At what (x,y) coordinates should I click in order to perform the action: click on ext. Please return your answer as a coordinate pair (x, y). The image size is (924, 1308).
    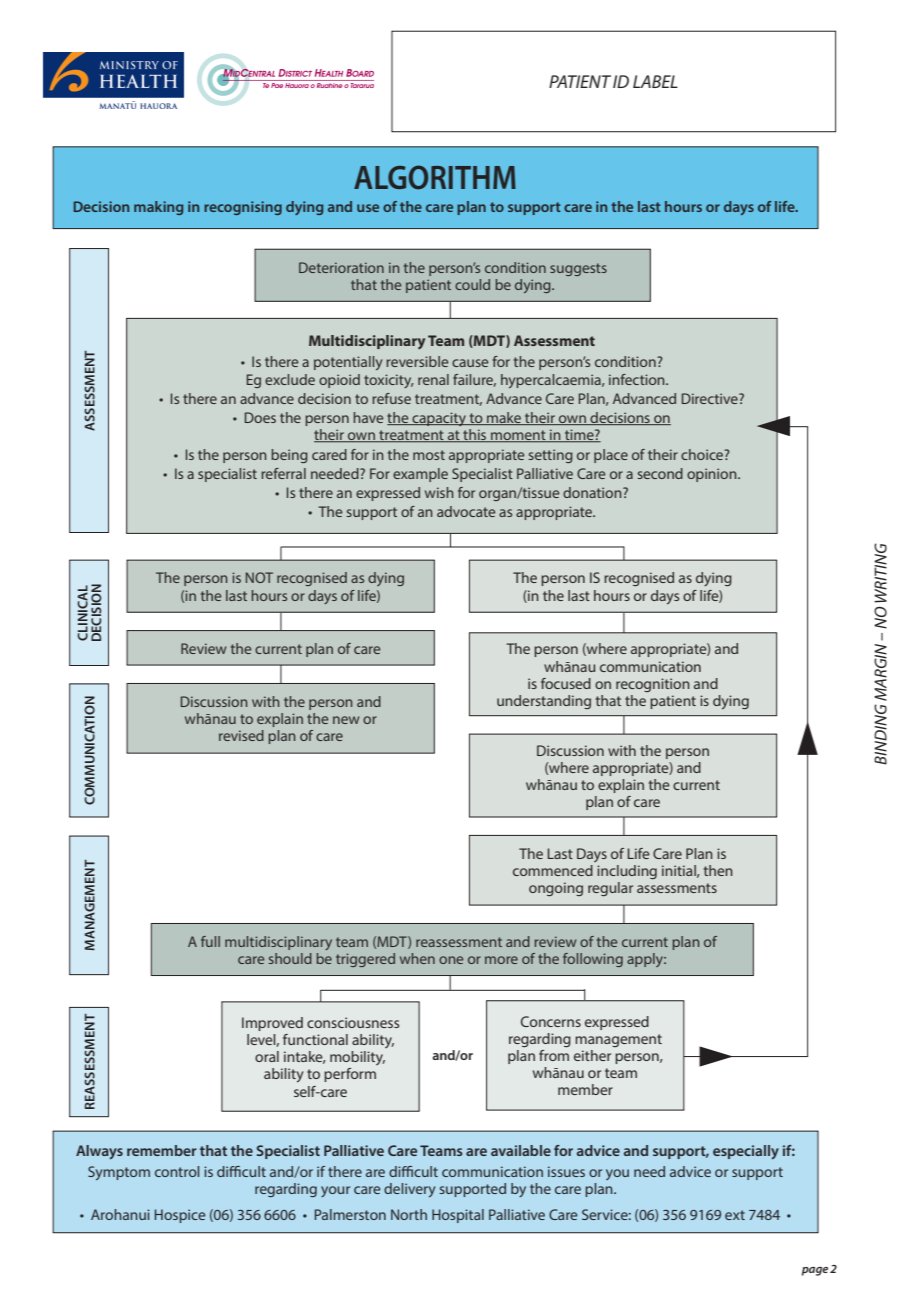
    Looking at the image, I should click on (735, 1215).
